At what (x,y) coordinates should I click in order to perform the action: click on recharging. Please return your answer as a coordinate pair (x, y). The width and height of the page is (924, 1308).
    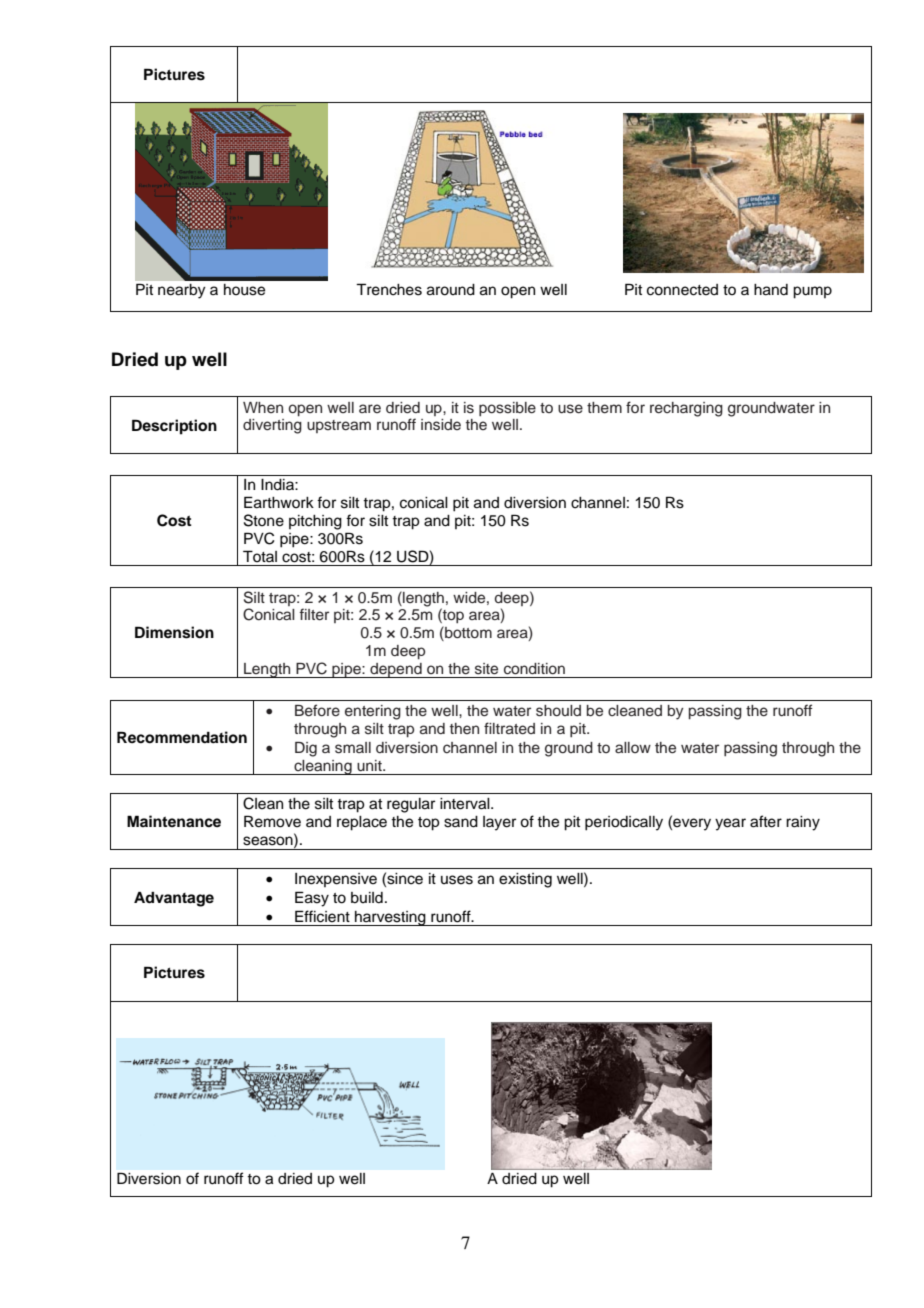
    Looking at the image, I should click on (686, 409).
